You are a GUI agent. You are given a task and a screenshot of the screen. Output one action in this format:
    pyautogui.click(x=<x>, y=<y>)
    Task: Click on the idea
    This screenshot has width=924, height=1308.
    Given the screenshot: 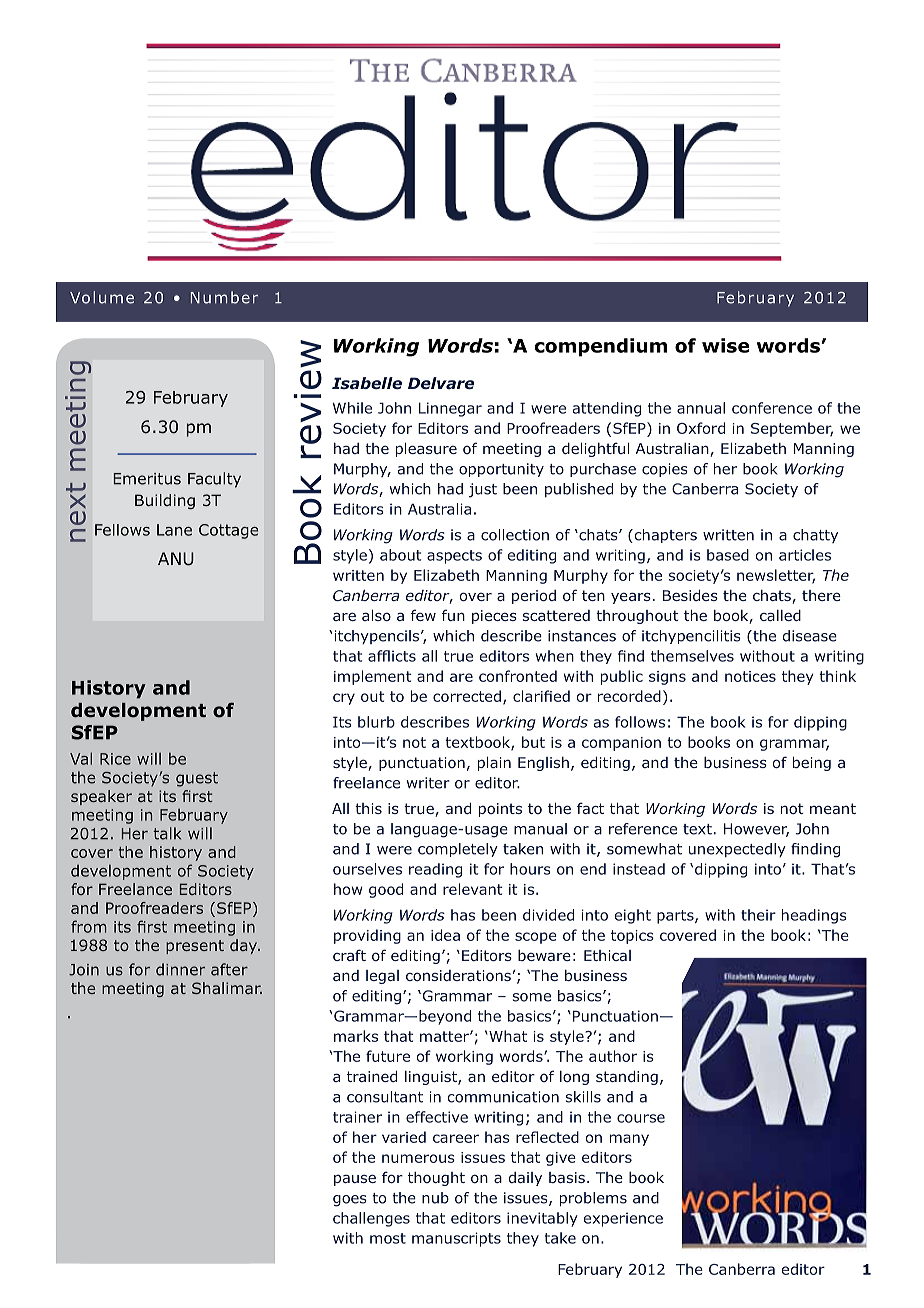 What is the action you would take?
    pyautogui.click(x=445, y=935)
